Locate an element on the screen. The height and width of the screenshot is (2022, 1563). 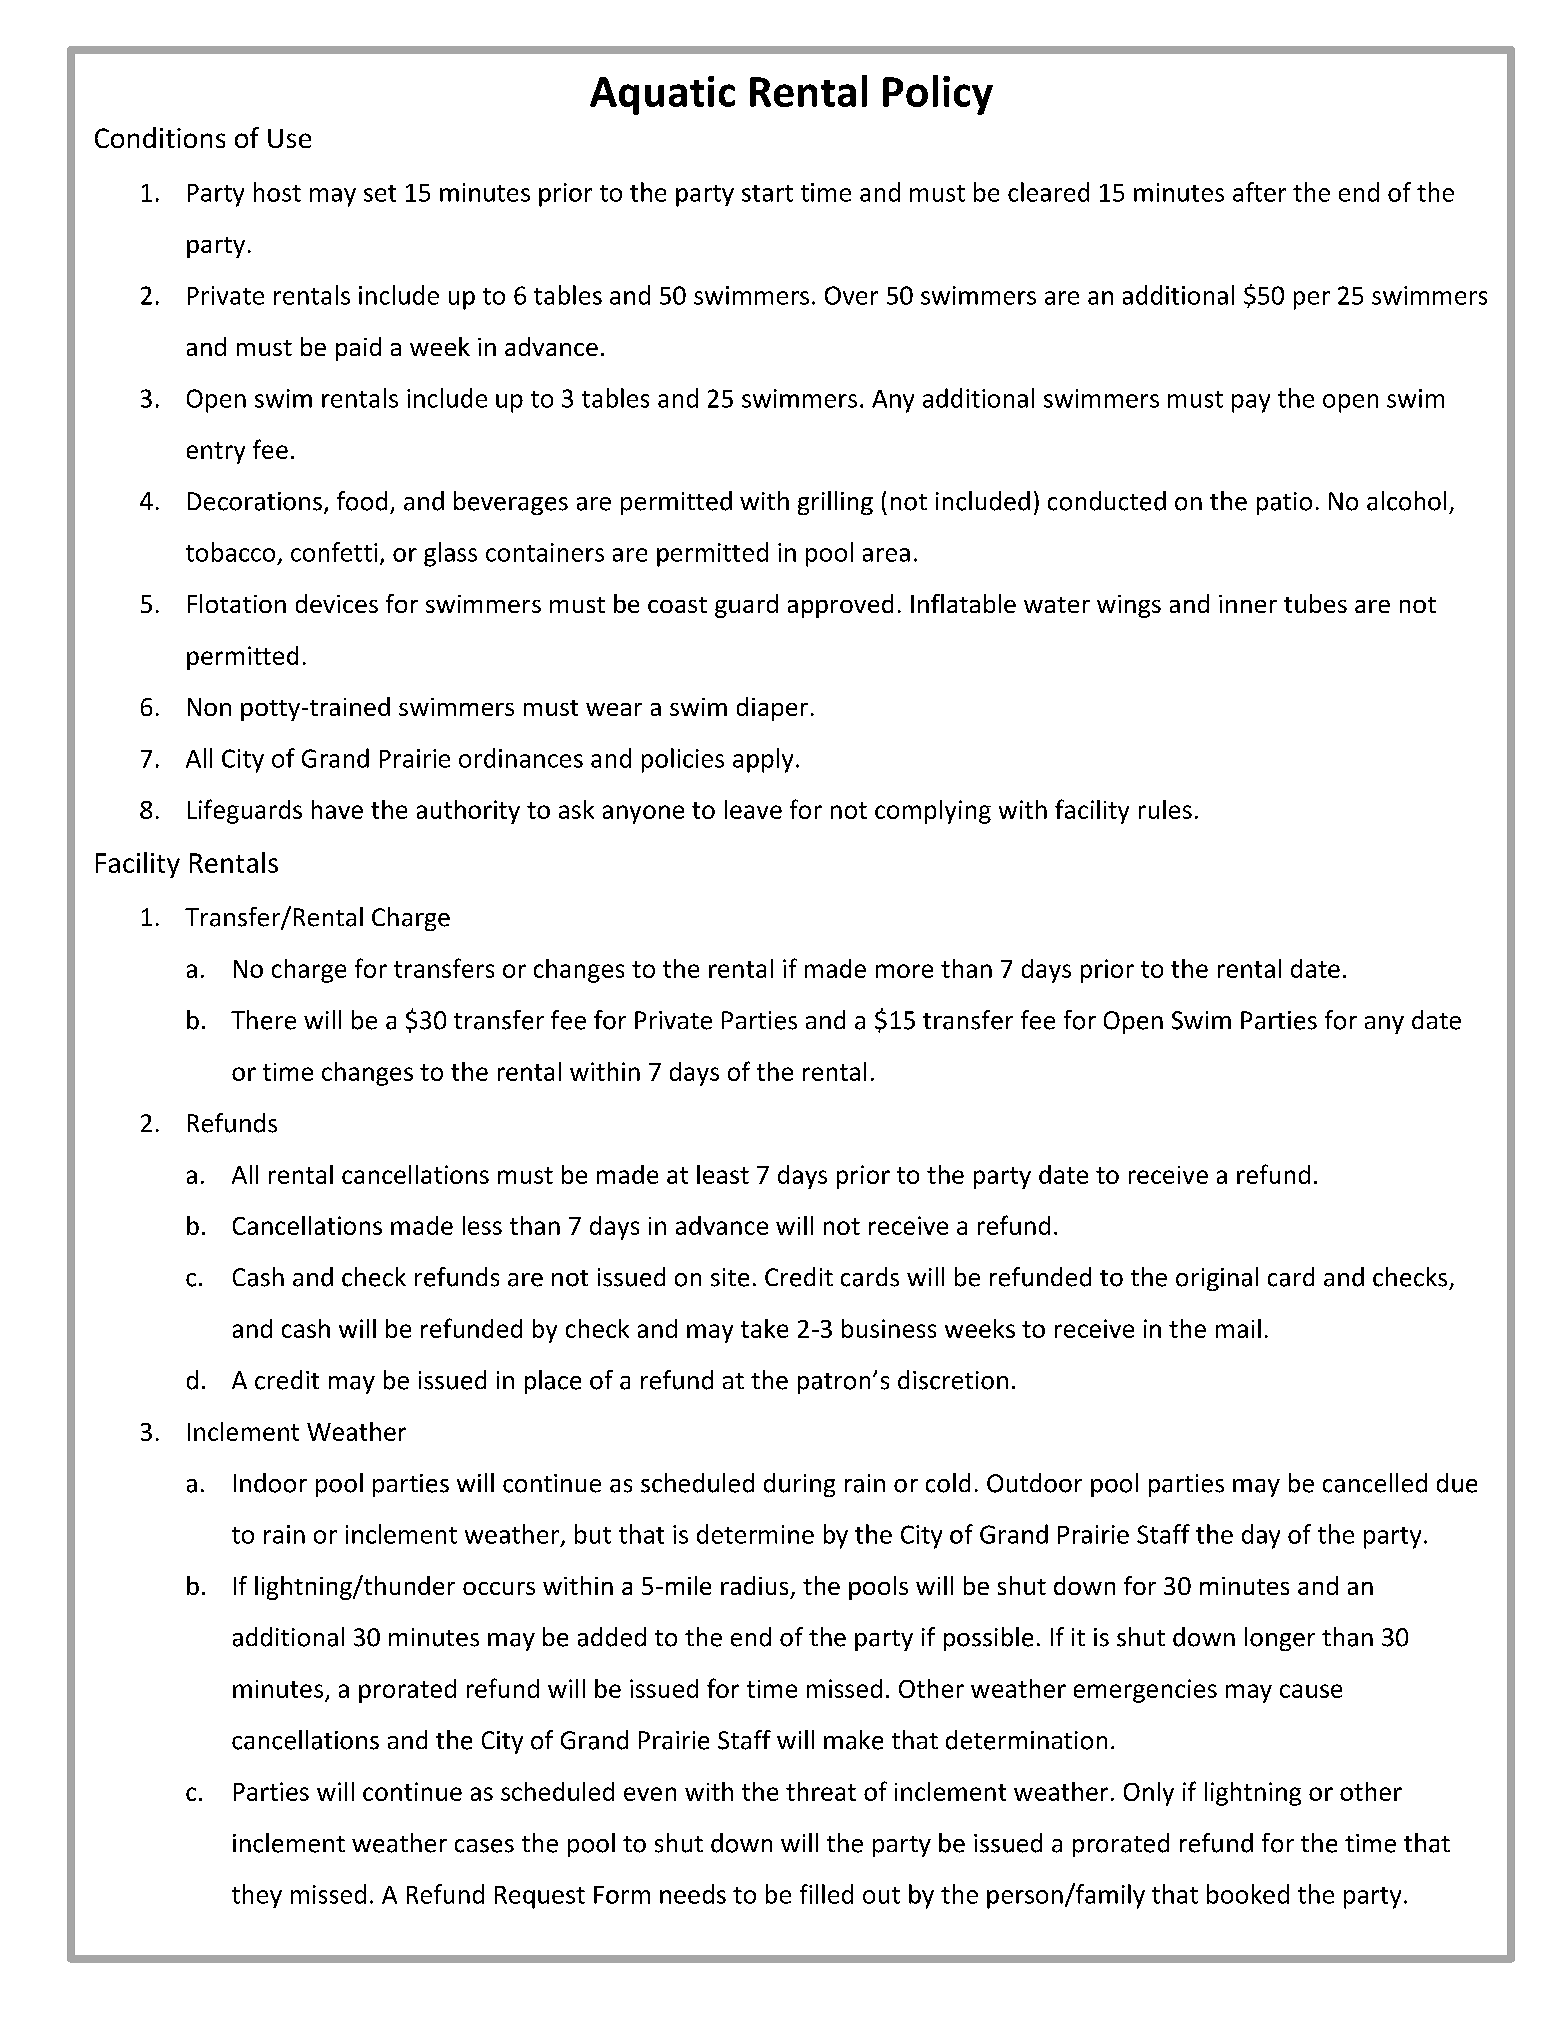
There is located at coordinates (263, 1020).
